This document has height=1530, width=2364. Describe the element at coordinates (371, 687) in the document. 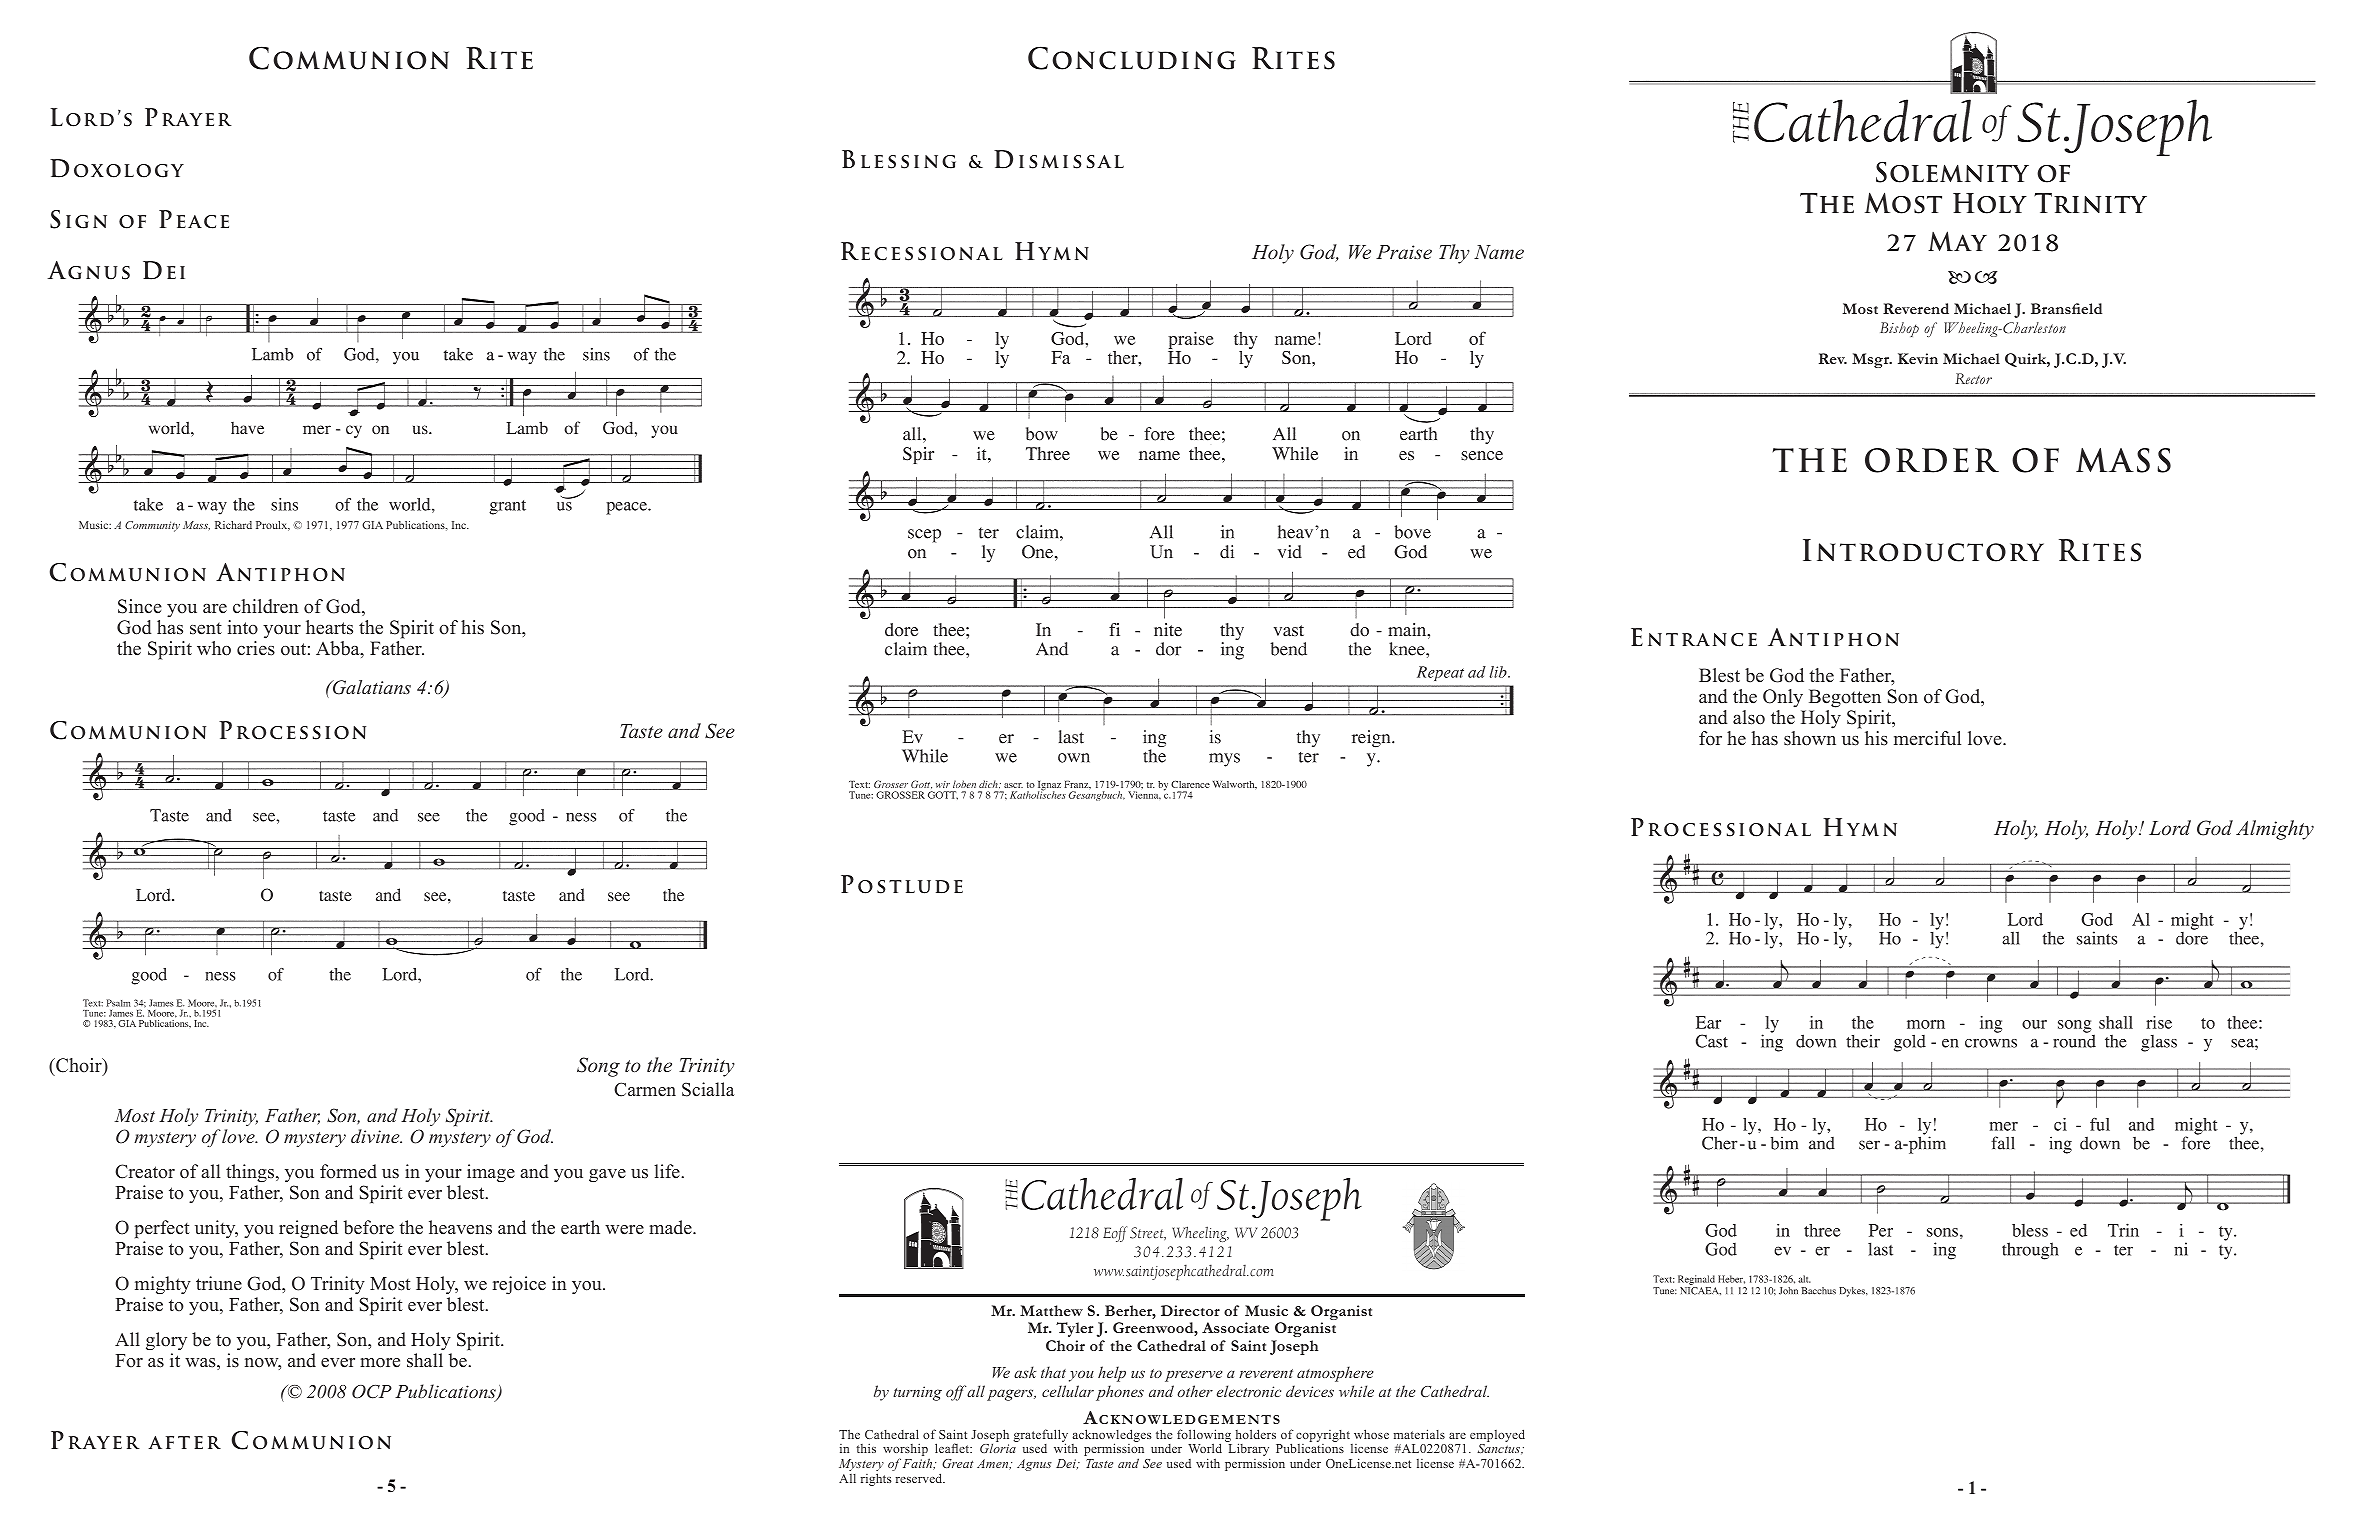

I see `Galatians` at that location.
